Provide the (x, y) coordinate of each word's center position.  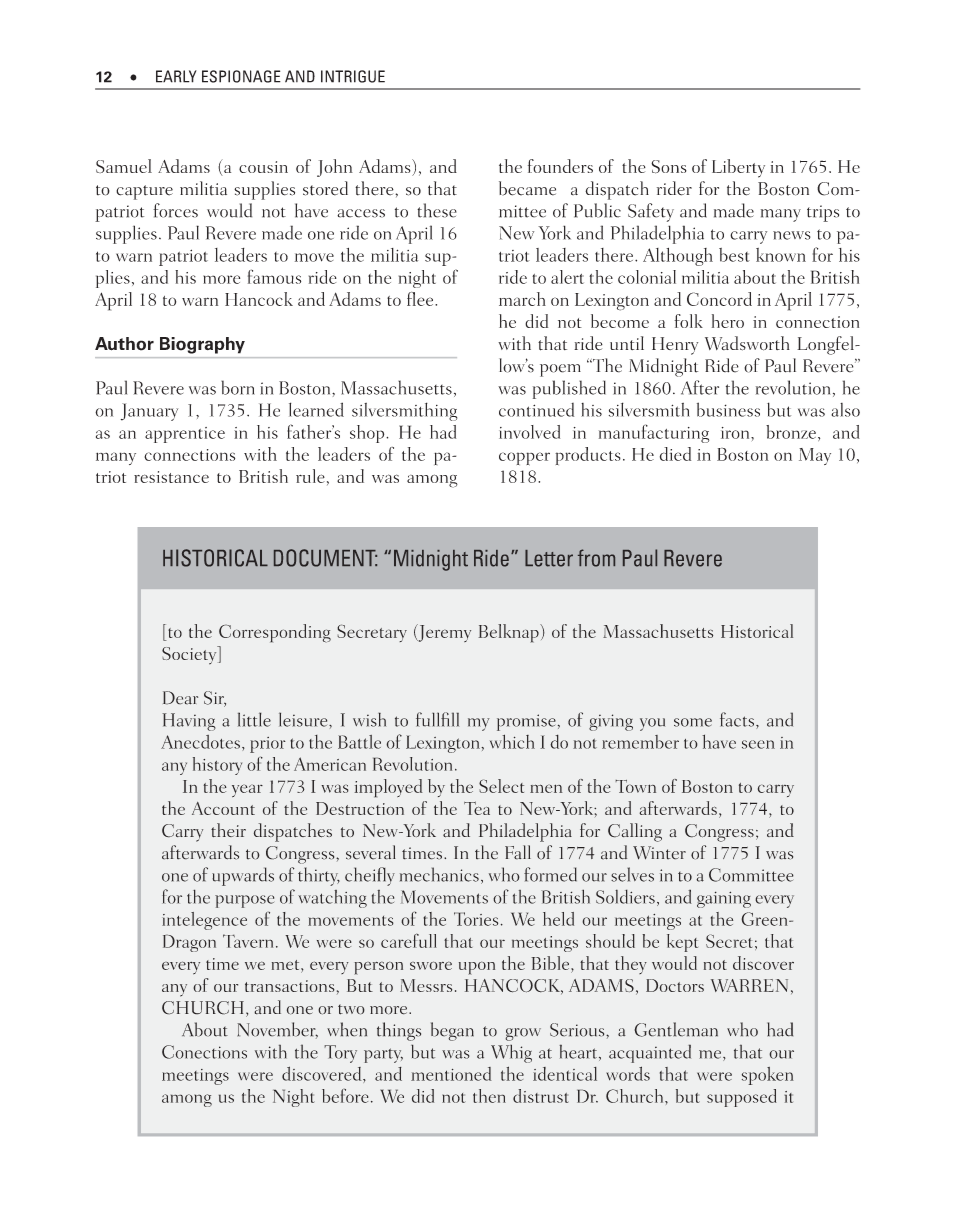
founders (560, 166)
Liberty (738, 168)
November (277, 1030)
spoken (768, 1076)
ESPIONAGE (241, 76)
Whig (511, 1053)
